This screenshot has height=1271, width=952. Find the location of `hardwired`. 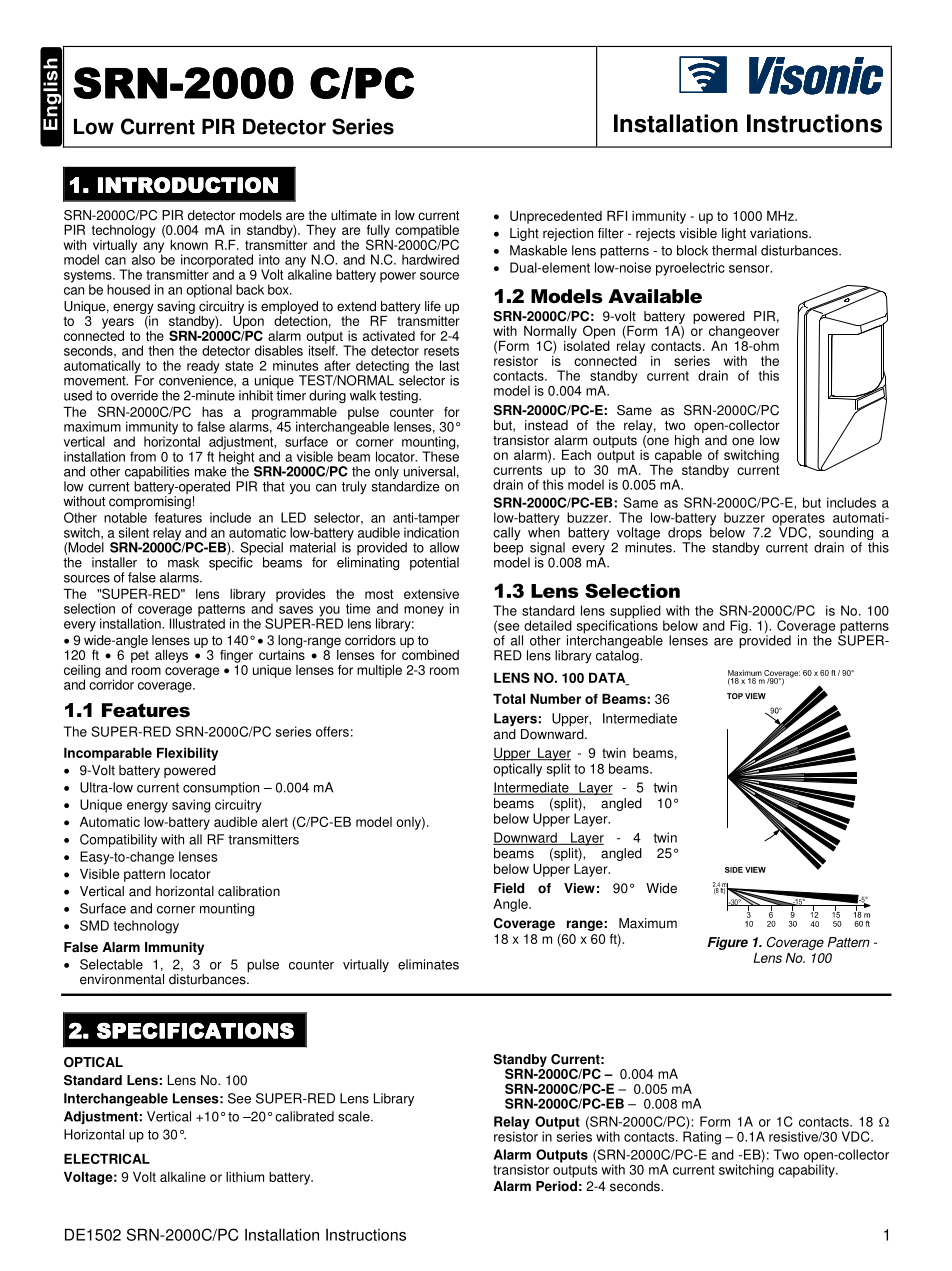

hardwired is located at coordinates (430, 259).
